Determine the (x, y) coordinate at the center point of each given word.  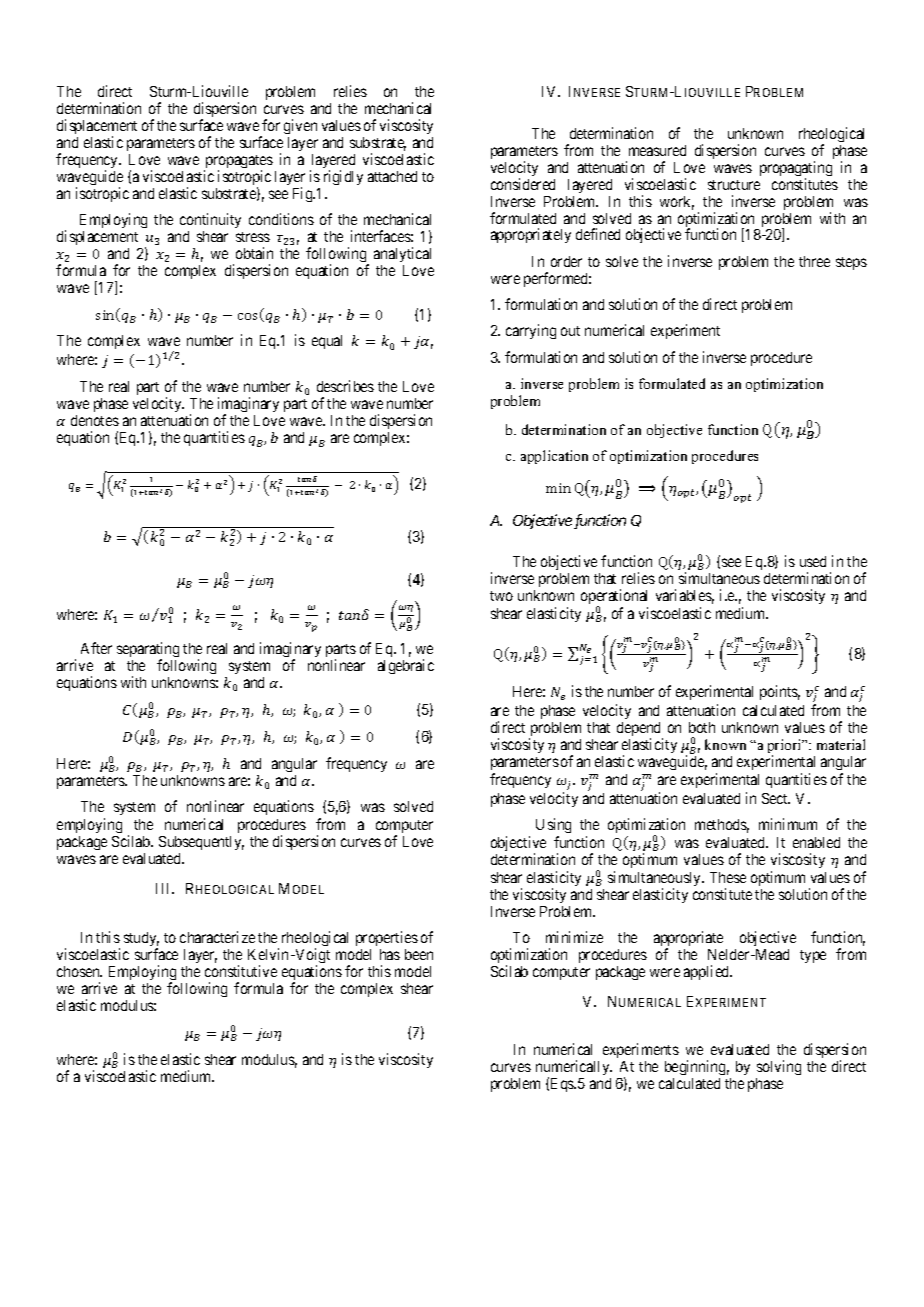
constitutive (241, 971)
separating (148, 651)
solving (779, 1067)
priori (786, 747)
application (554, 457)
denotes (95, 420)
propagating (796, 170)
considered (523, 184)
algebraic (406, 666)
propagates (238, 163)
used (813, 561)
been (419, 954)
